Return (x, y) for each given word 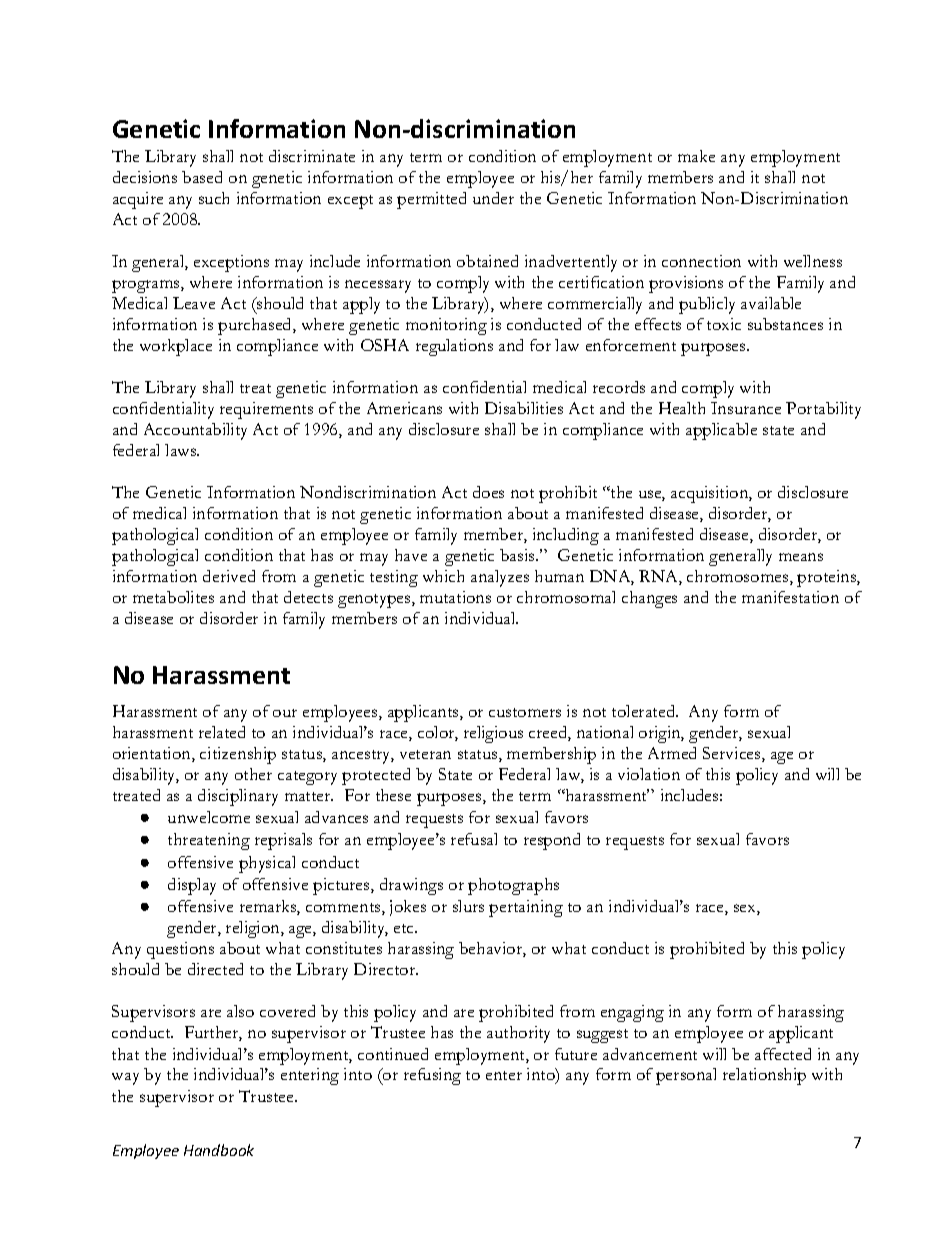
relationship (764, 1076)
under (493, 198)
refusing (432, 1076)
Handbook (219, 1150)
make (696, 156)
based (202, 177)
